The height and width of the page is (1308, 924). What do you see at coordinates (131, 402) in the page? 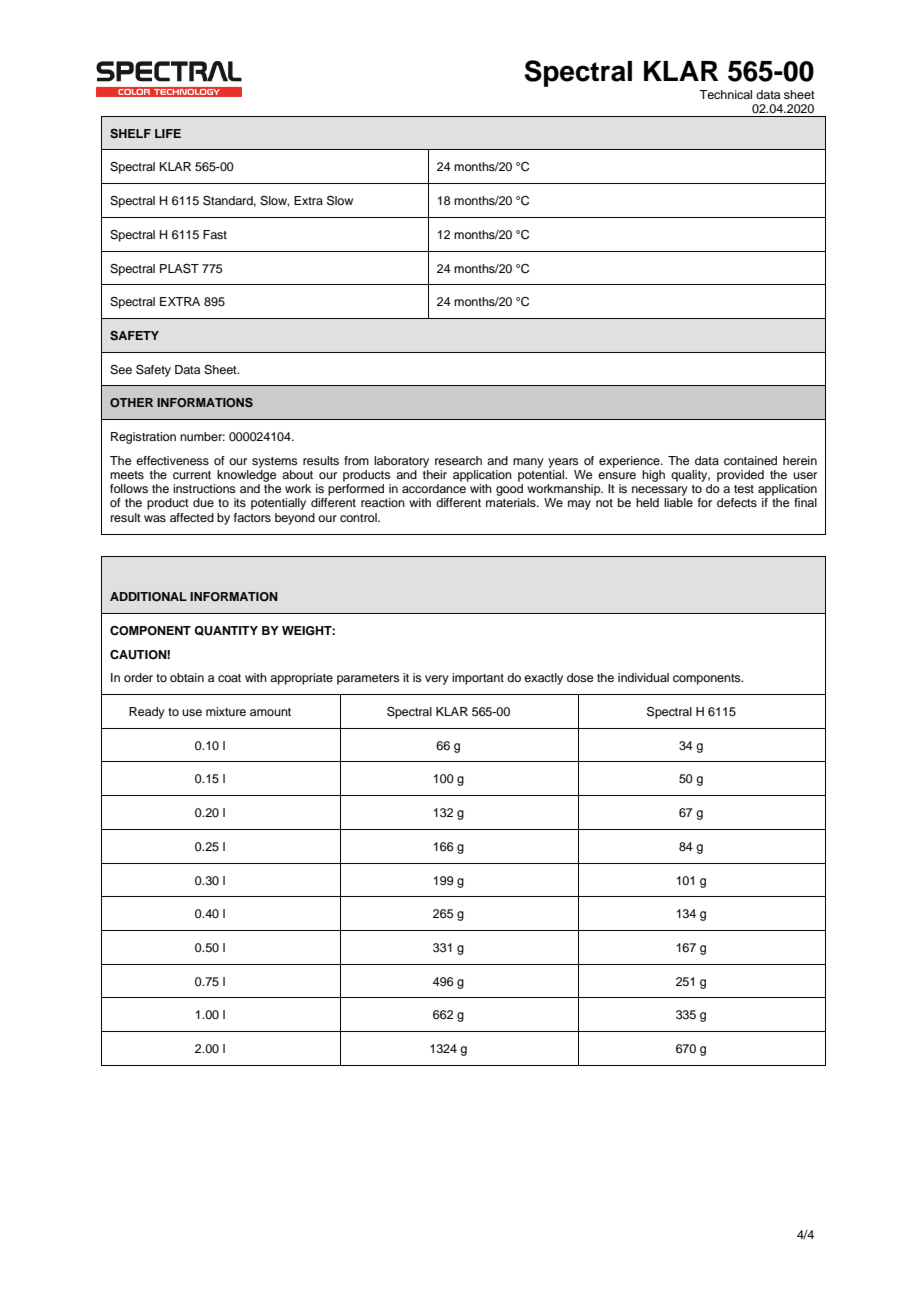
I see `OTHER` at bounding box center [131, 402].
